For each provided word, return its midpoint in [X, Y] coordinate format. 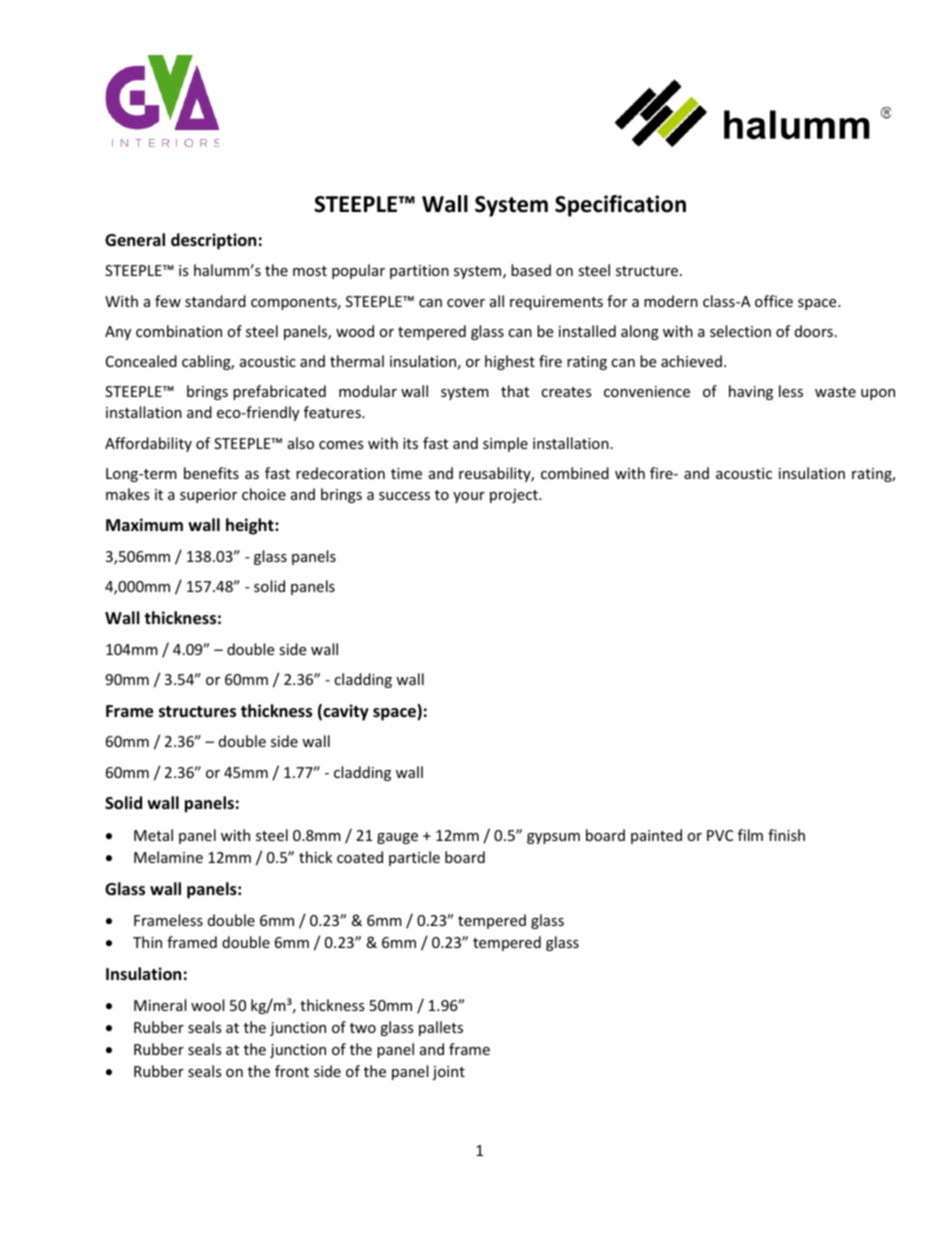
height [251, 526]
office [774, 301]
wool [207, 1005]
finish [786, 835]
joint [448, 1073]
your [469, 497]
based [531, 270]
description [213, 241]
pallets [441, 1028]
